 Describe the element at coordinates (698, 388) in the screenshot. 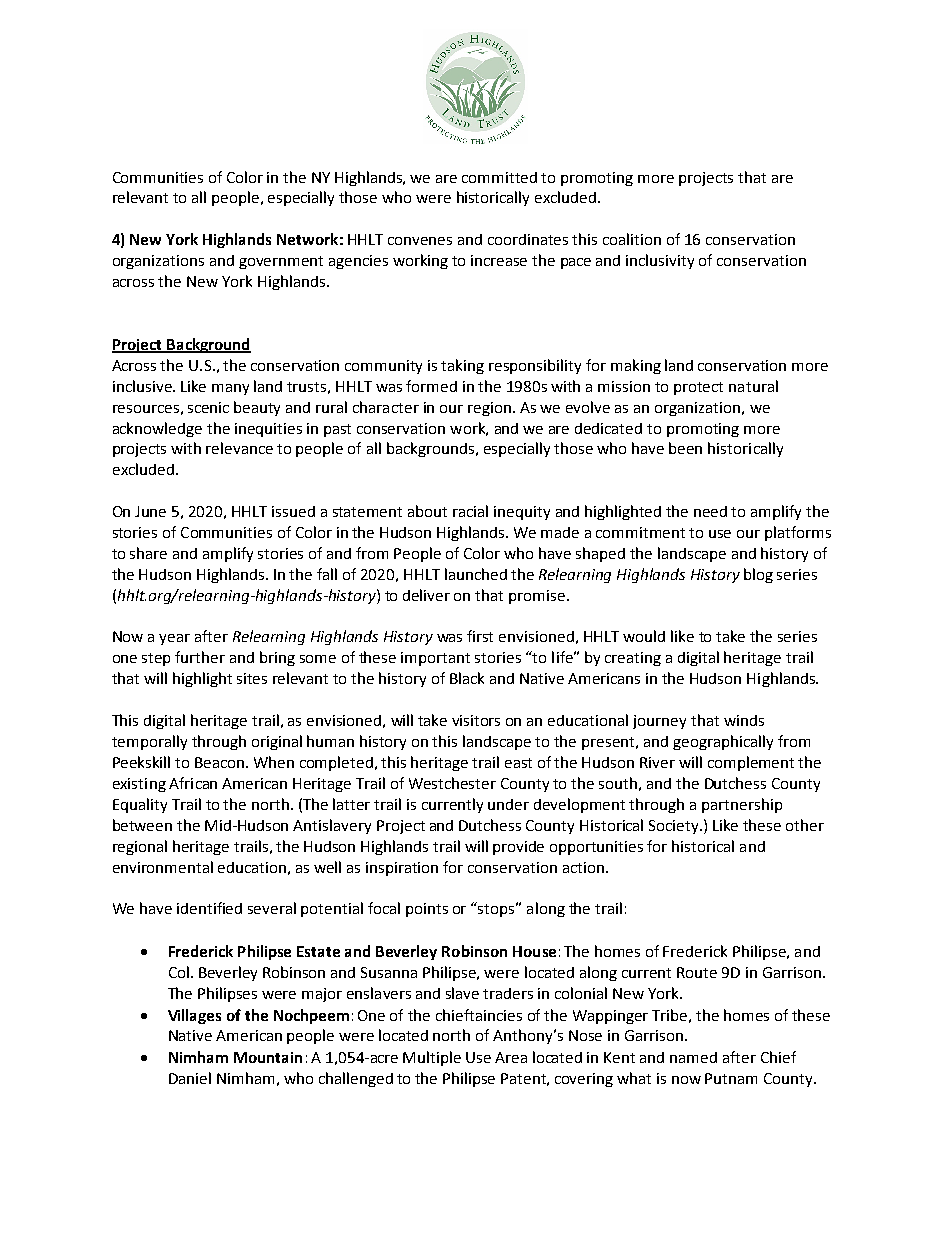

I see `protect` at that location.
